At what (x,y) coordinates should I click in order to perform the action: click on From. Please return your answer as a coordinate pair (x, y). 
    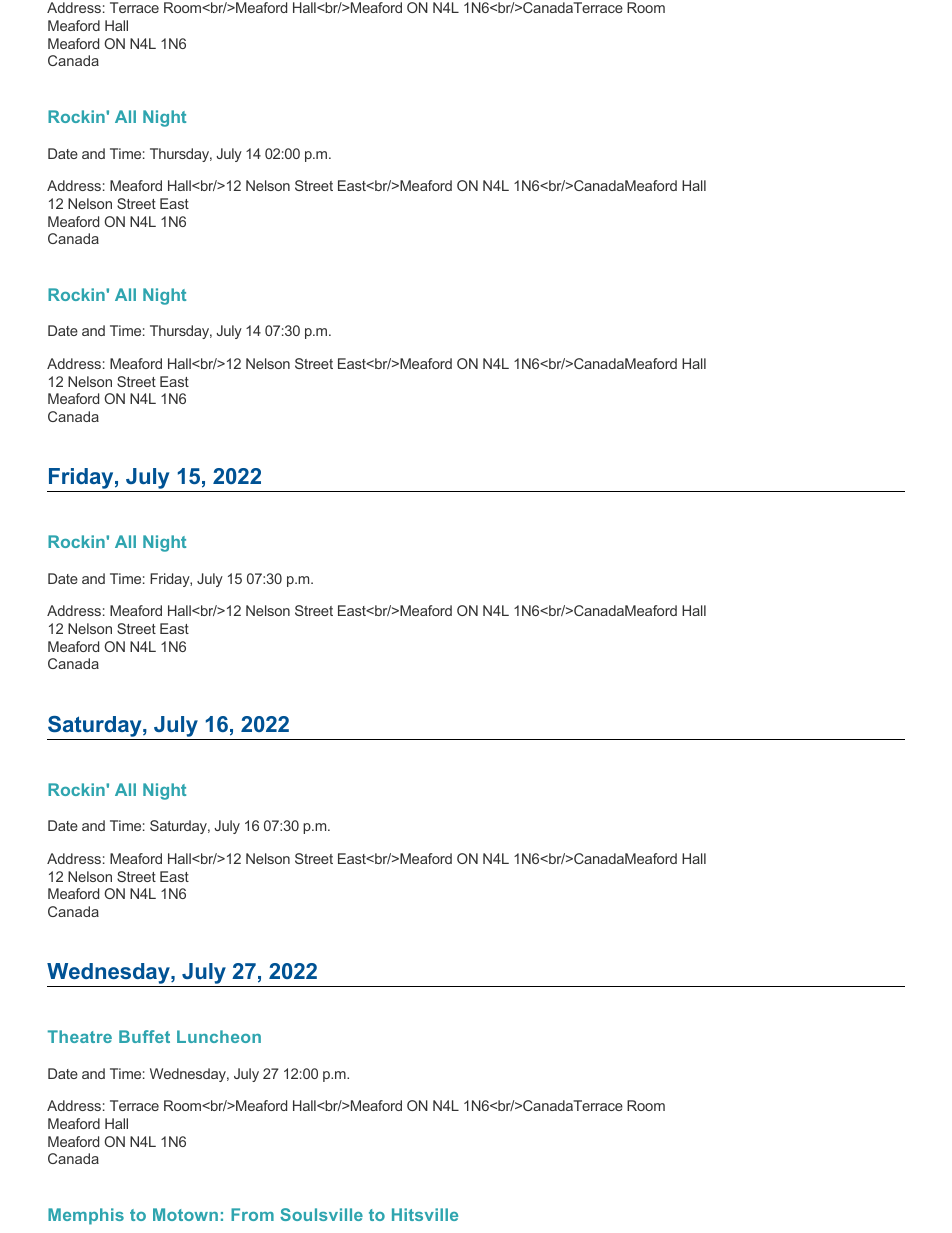
    Looking at the image, I should click on (252, 1214).
